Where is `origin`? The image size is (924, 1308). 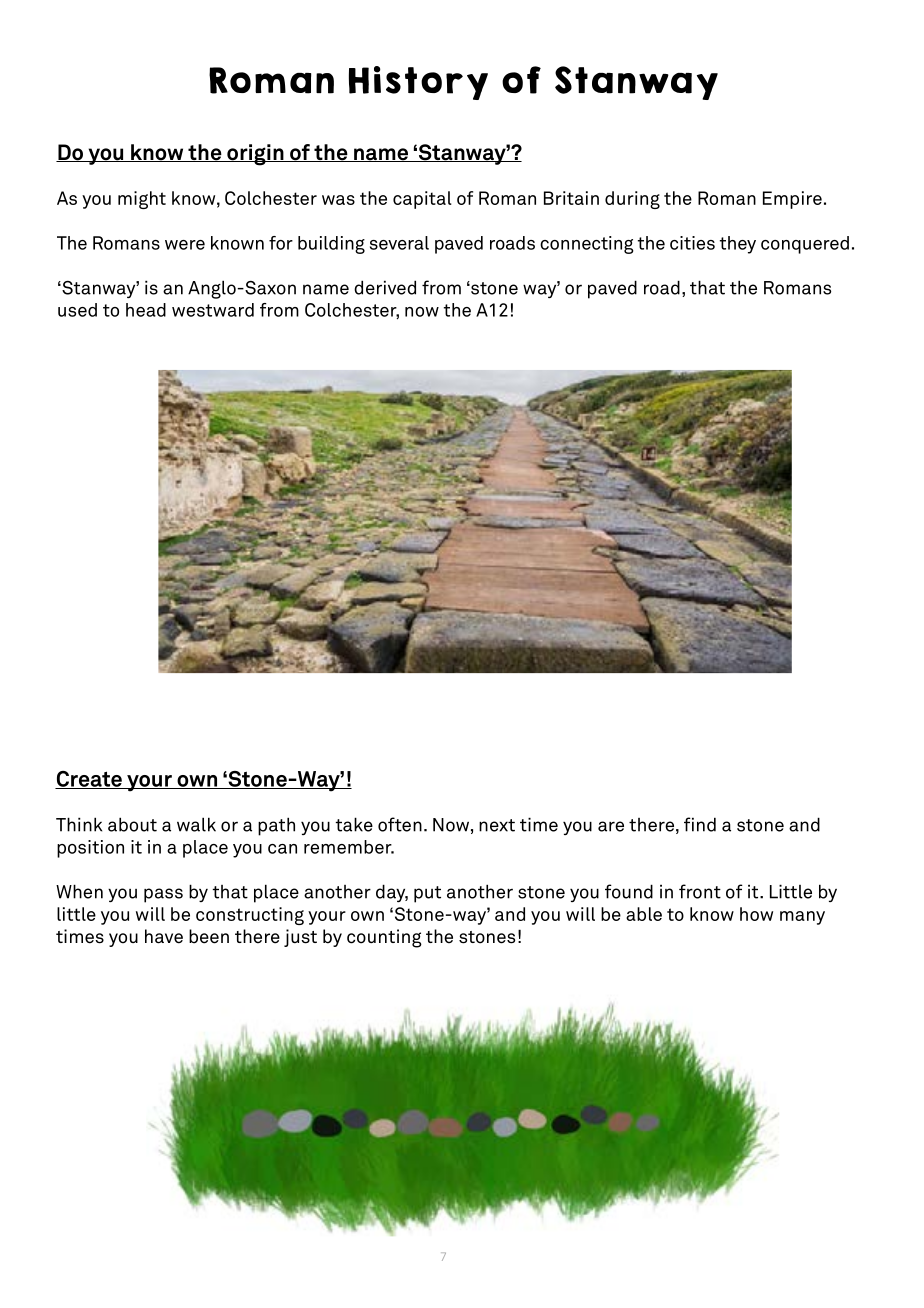
origin is located at coordinates (255, 155).
